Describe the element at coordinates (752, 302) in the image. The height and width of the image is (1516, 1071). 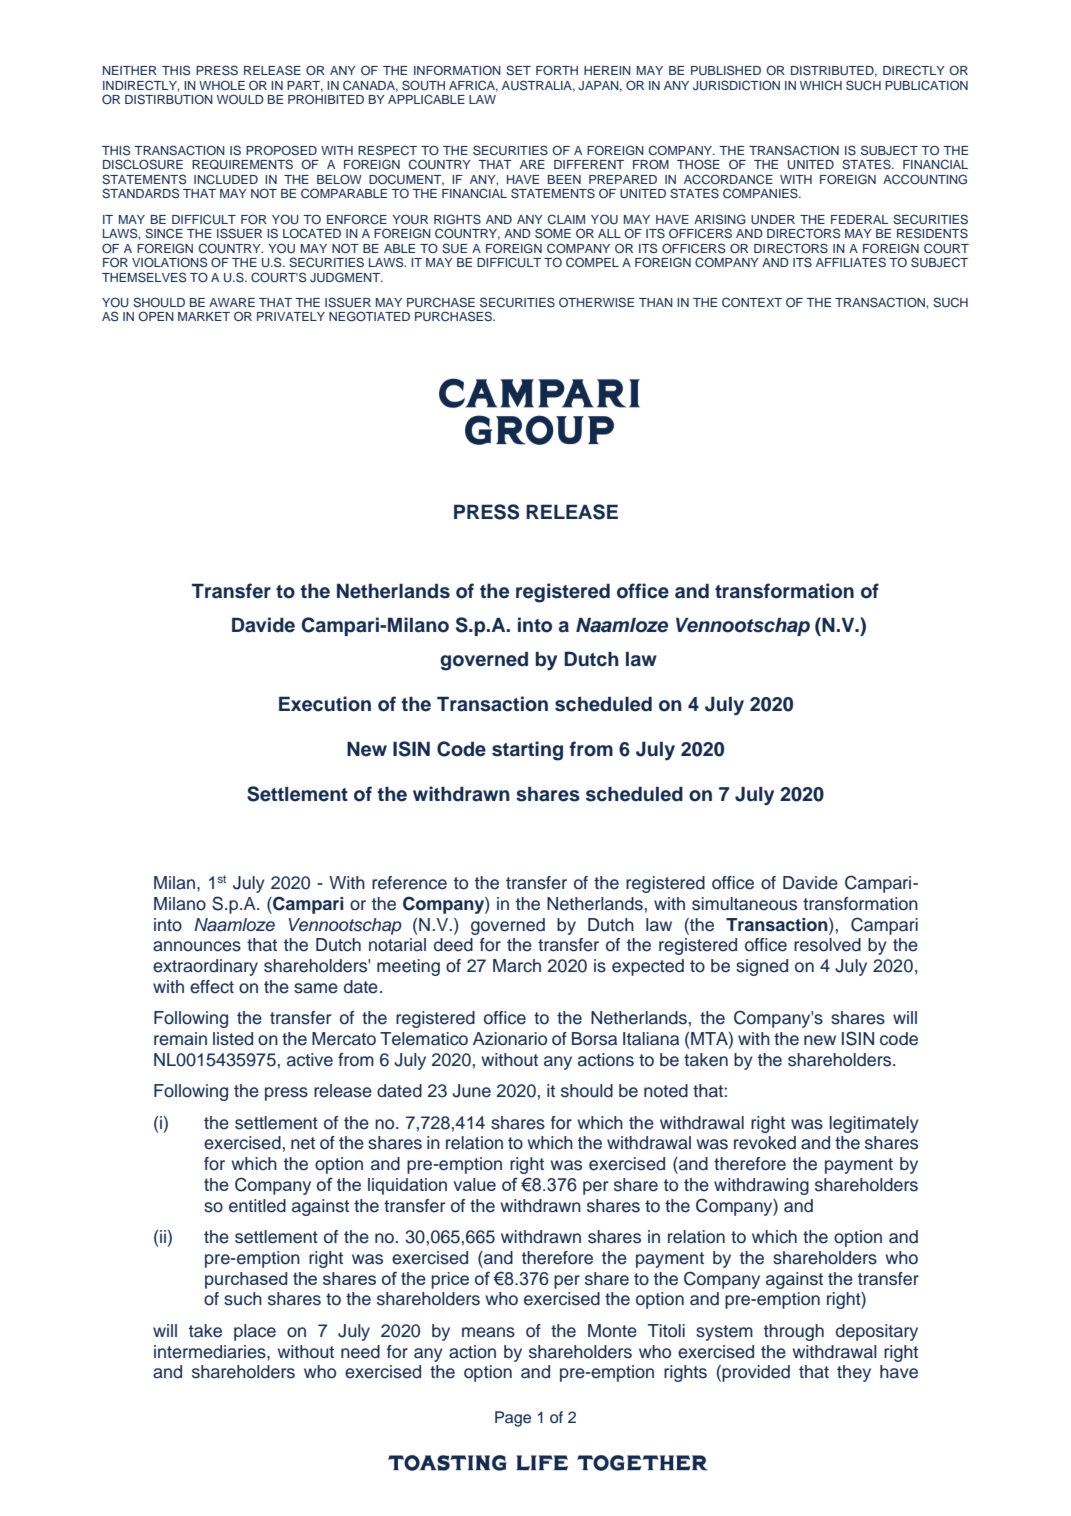
I see `CONTEXT` at that location.
